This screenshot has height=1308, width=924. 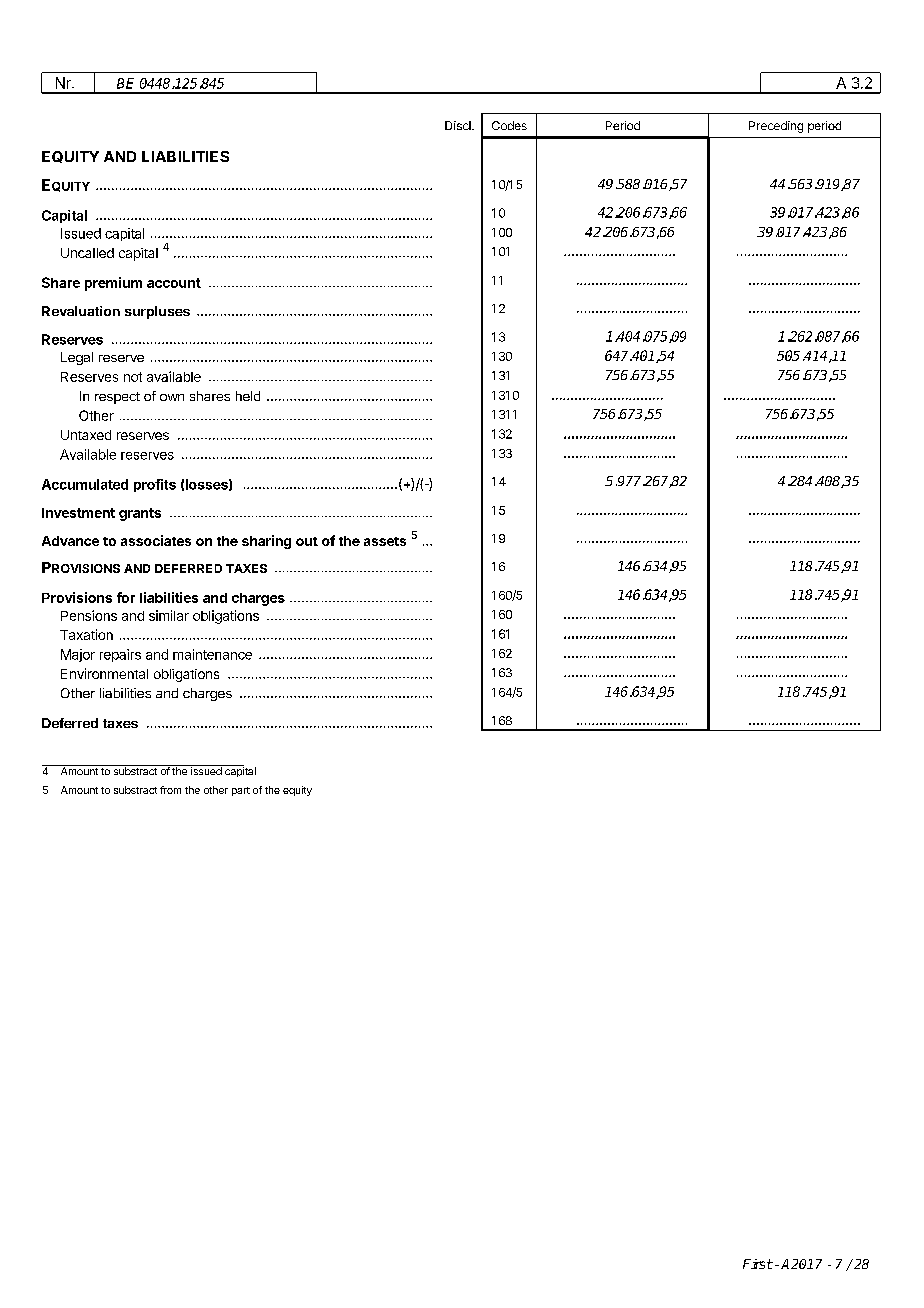 I want to click on assets, so click(x=385, y=541).
